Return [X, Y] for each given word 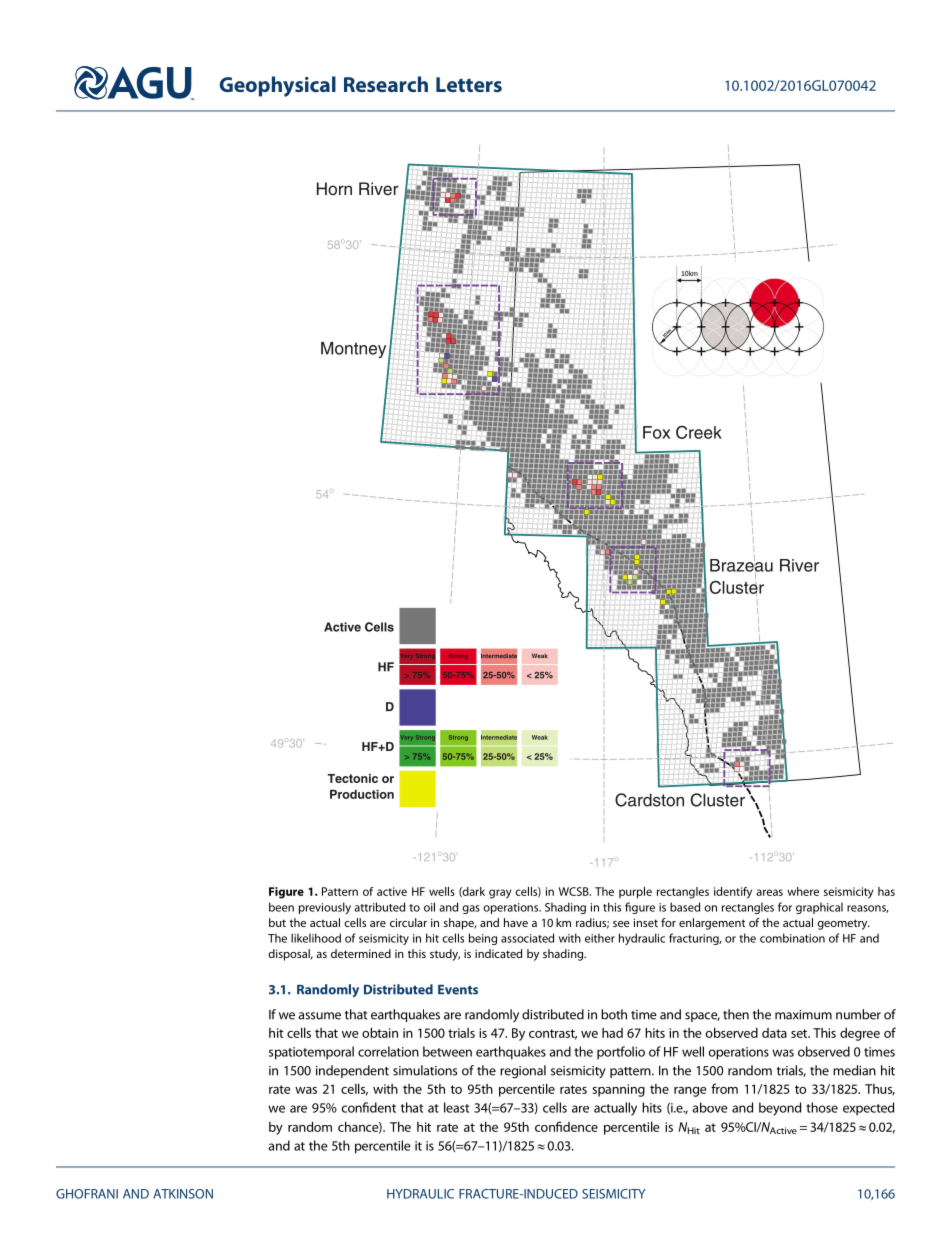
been [281, 907]
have [516, 922]
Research [386, 84]
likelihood [316, 938]
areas [769, 892]
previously [325, 908]
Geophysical [278, 86]
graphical [819, 908]
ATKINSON [183, 1194]
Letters [469, 84]
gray [500, 894]
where [803, 891]
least [456, 1107]
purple [635, 893]
